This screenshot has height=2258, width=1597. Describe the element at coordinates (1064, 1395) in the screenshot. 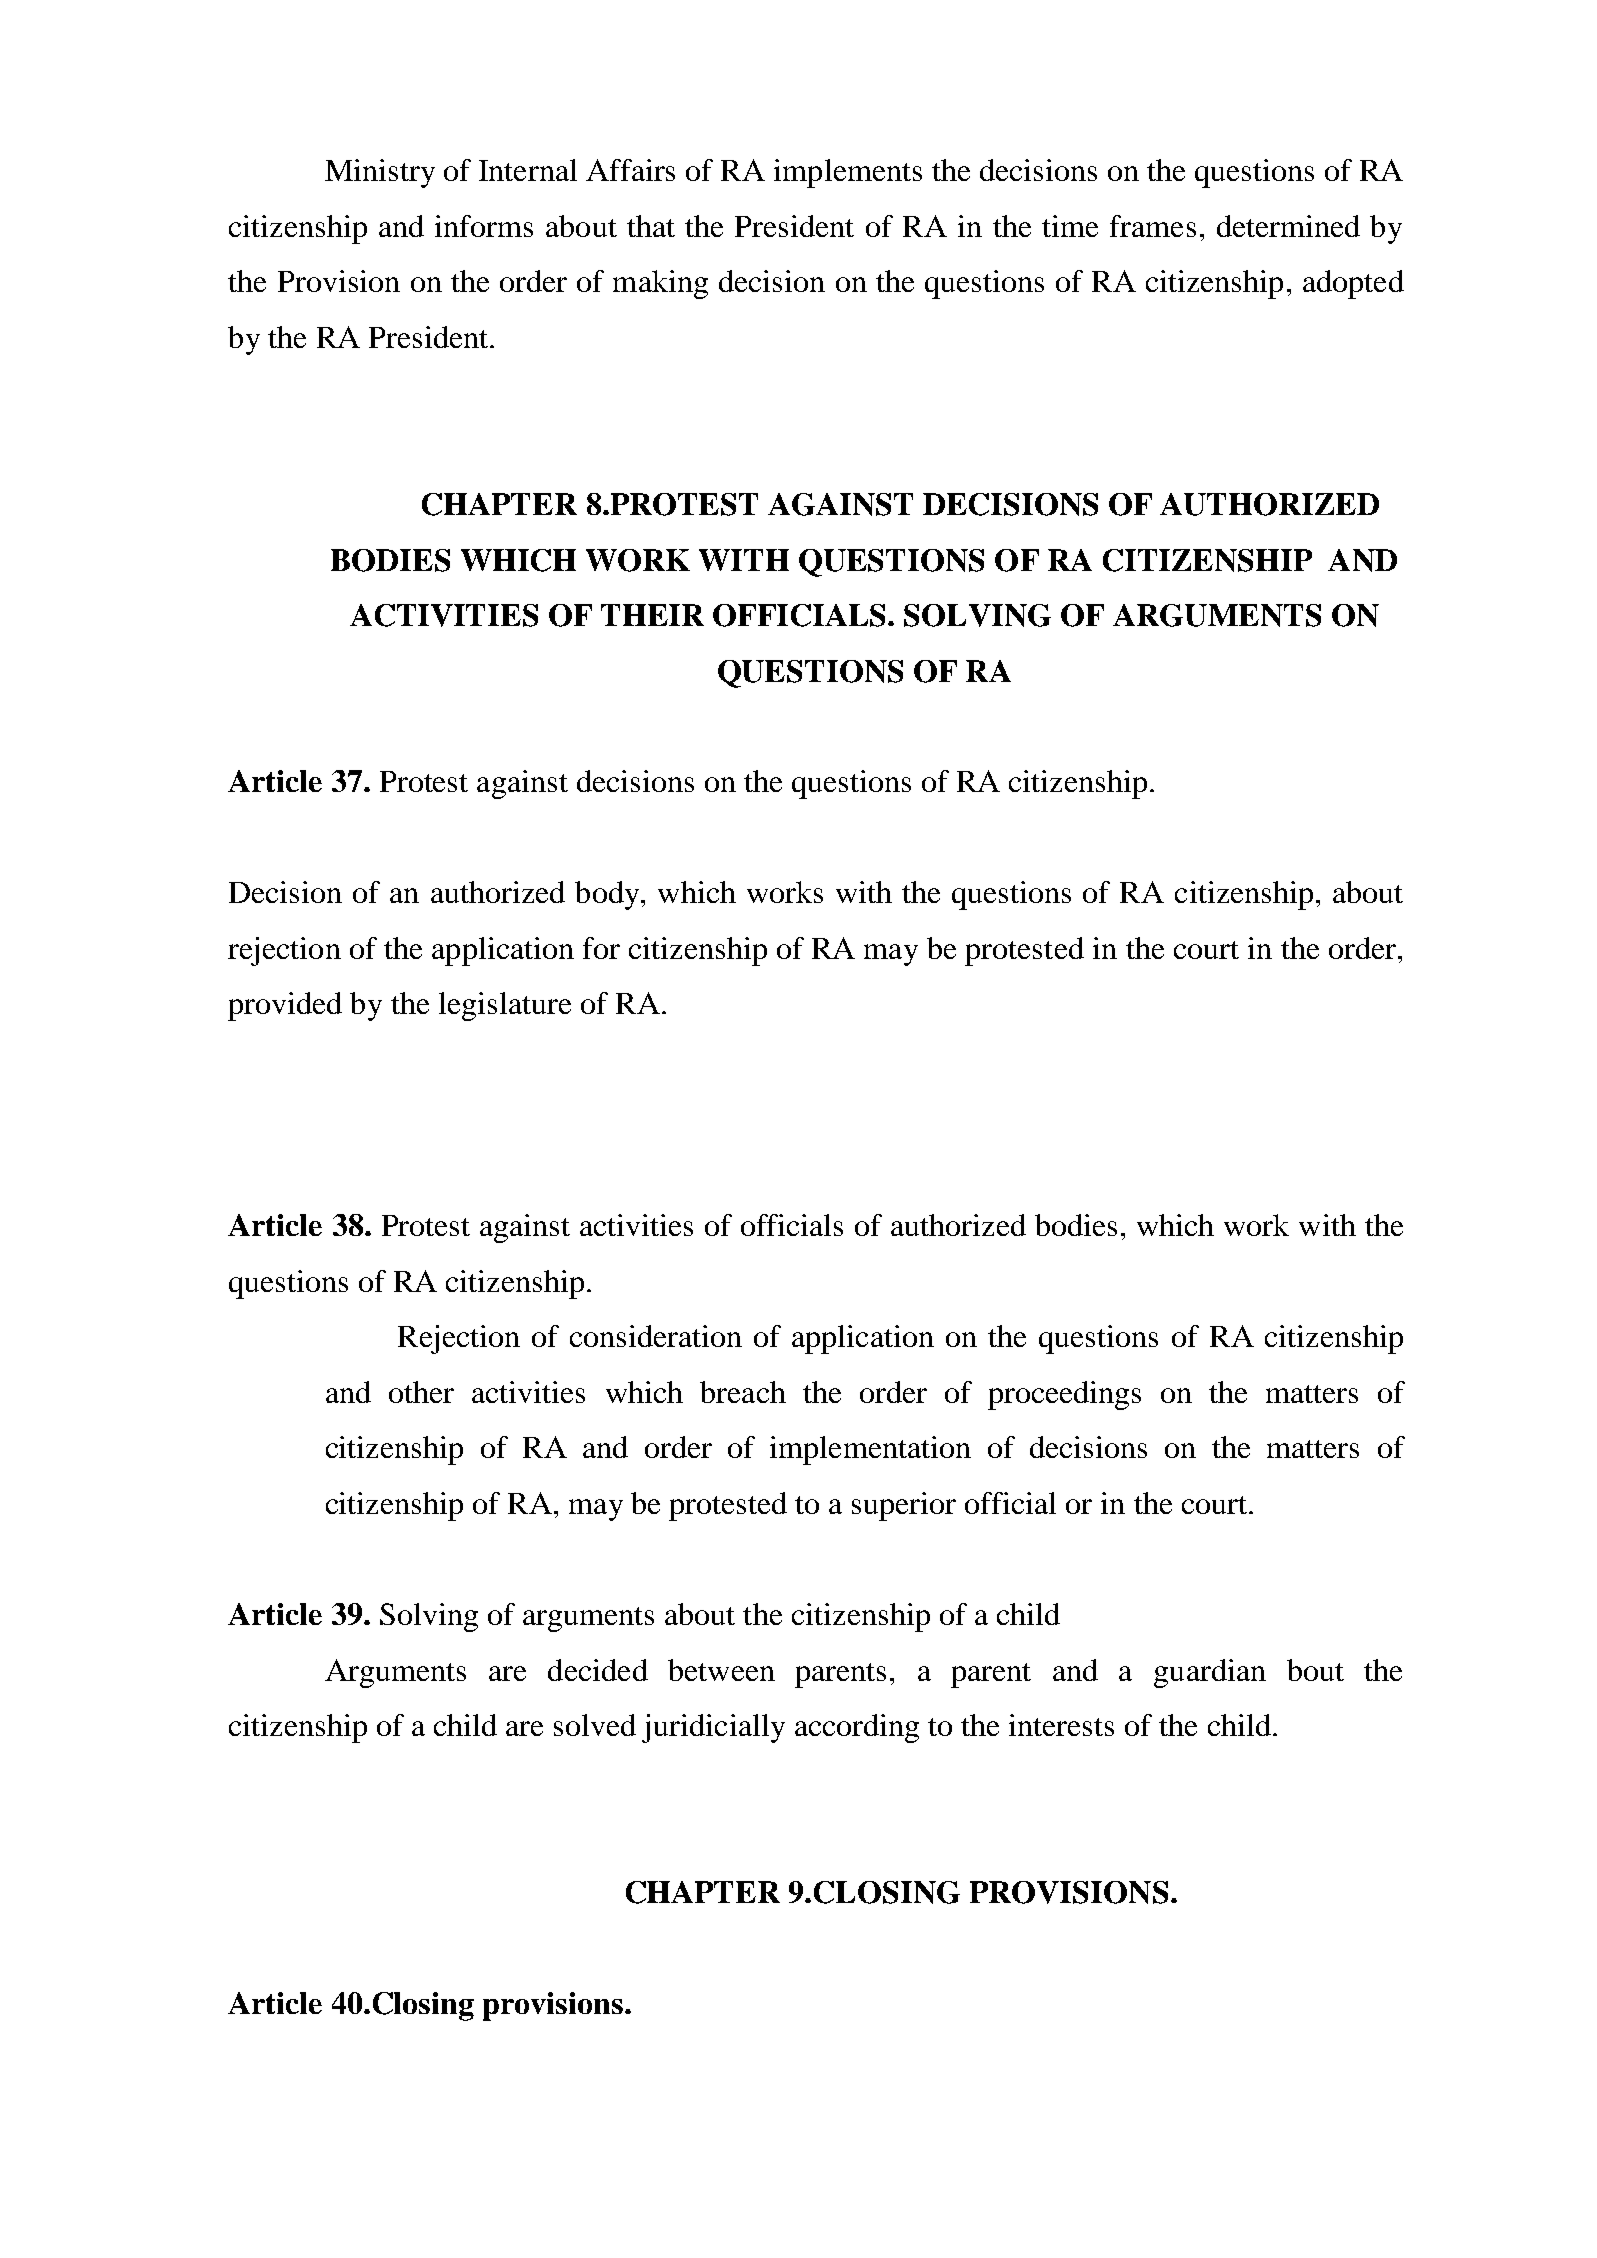

I see `proceedings` at that location.
